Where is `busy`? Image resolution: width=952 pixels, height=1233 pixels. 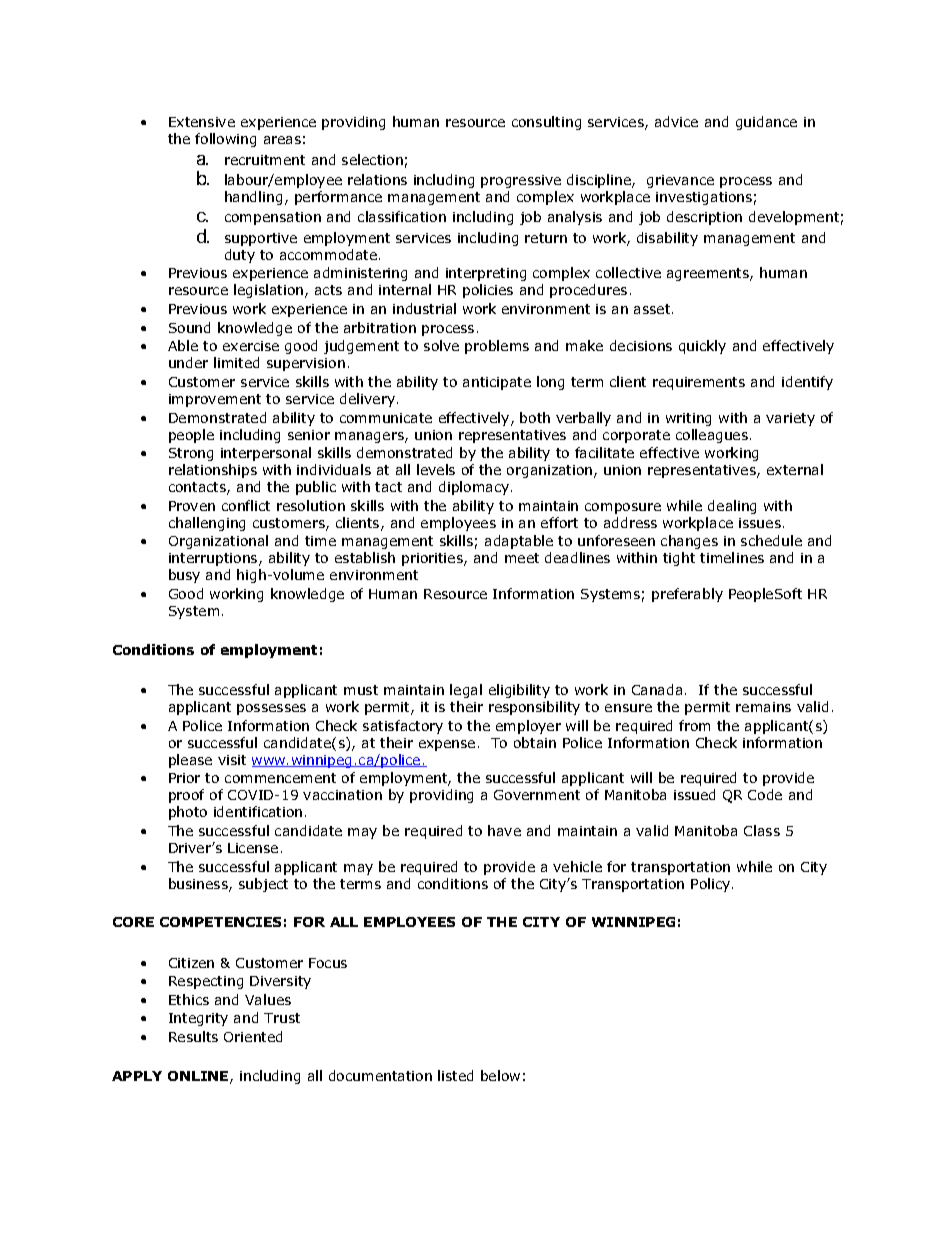
busy is located at coordinates (184, 576).
